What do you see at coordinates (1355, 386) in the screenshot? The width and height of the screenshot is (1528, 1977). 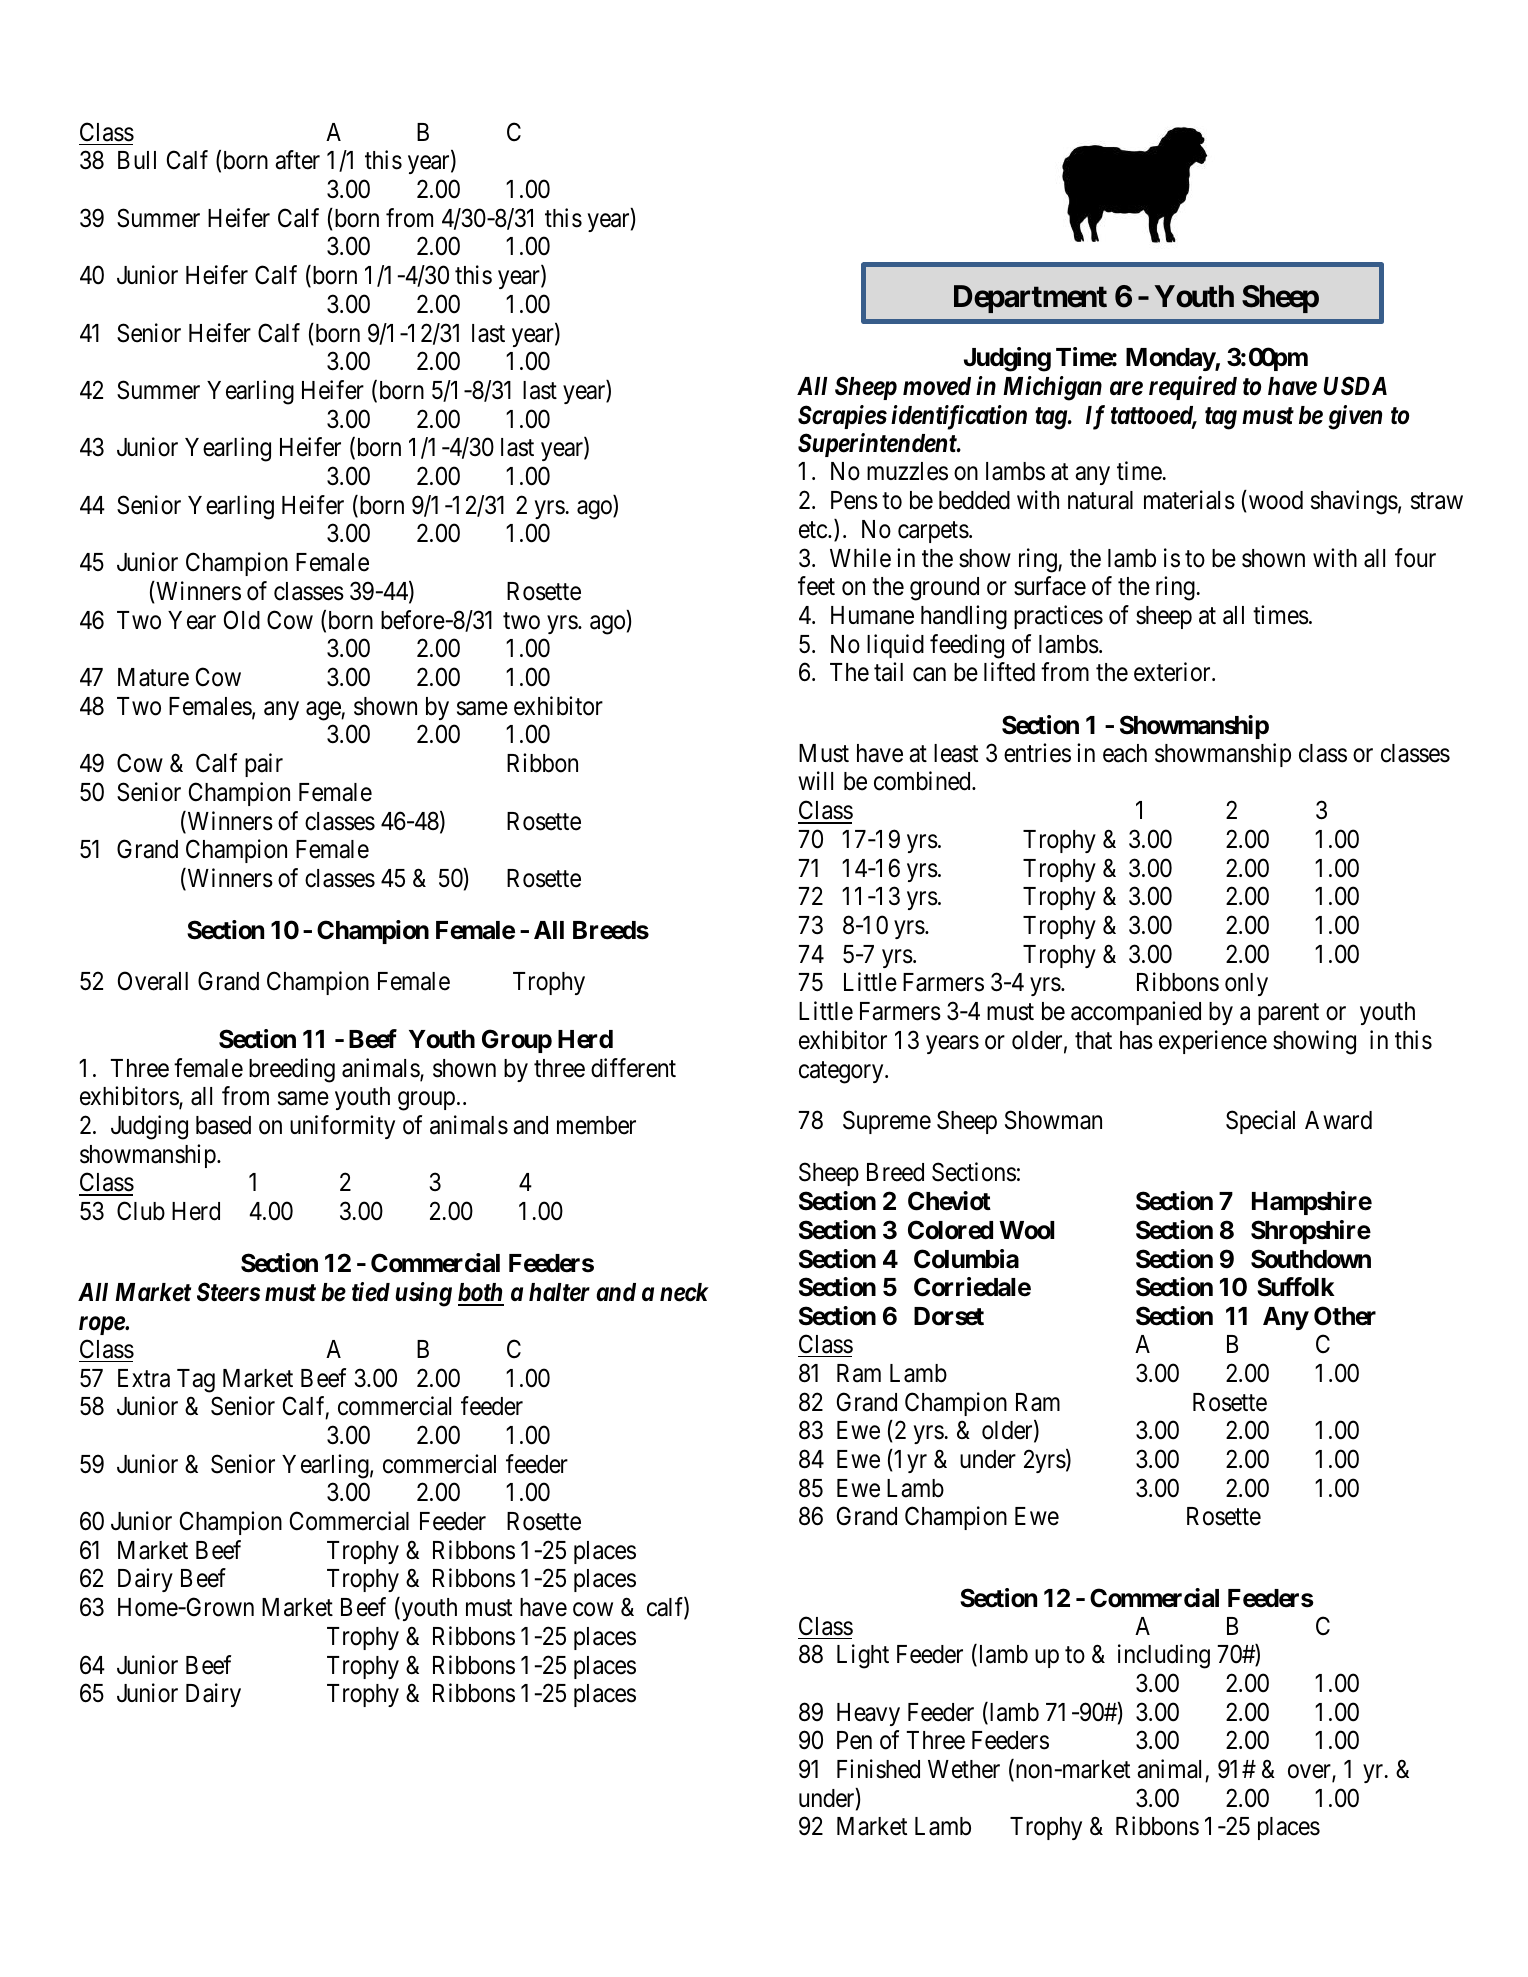 I see `USDA` at bounding box center [1355, 386].
